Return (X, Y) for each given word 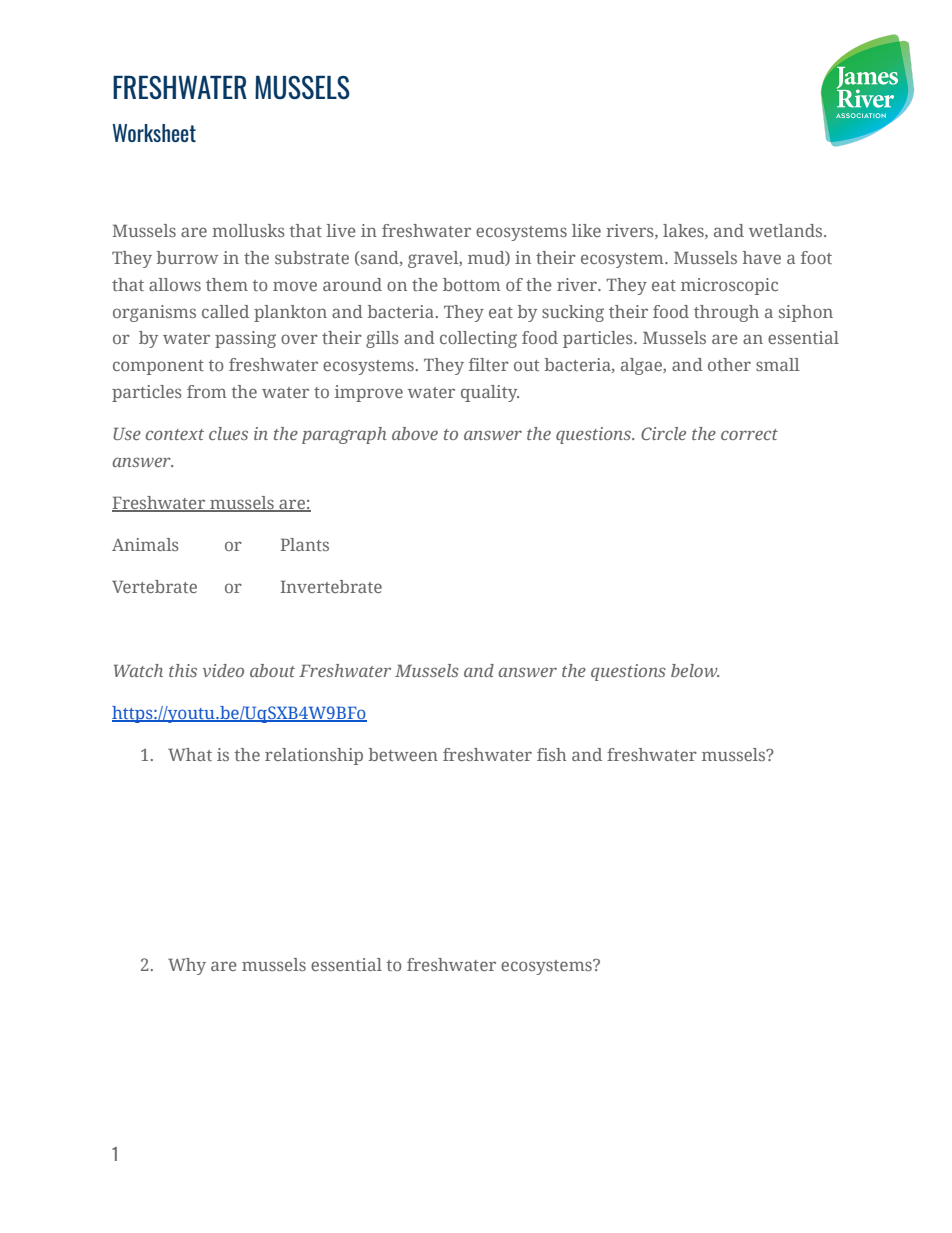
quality (490, 393)
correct (749, 434)
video (223, 670)
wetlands (787, 230)
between (403, 754)
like (586, 230)
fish (551, 754)
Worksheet (154, 133)
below (695, 670)
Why (187, 966)
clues (228, 433)
